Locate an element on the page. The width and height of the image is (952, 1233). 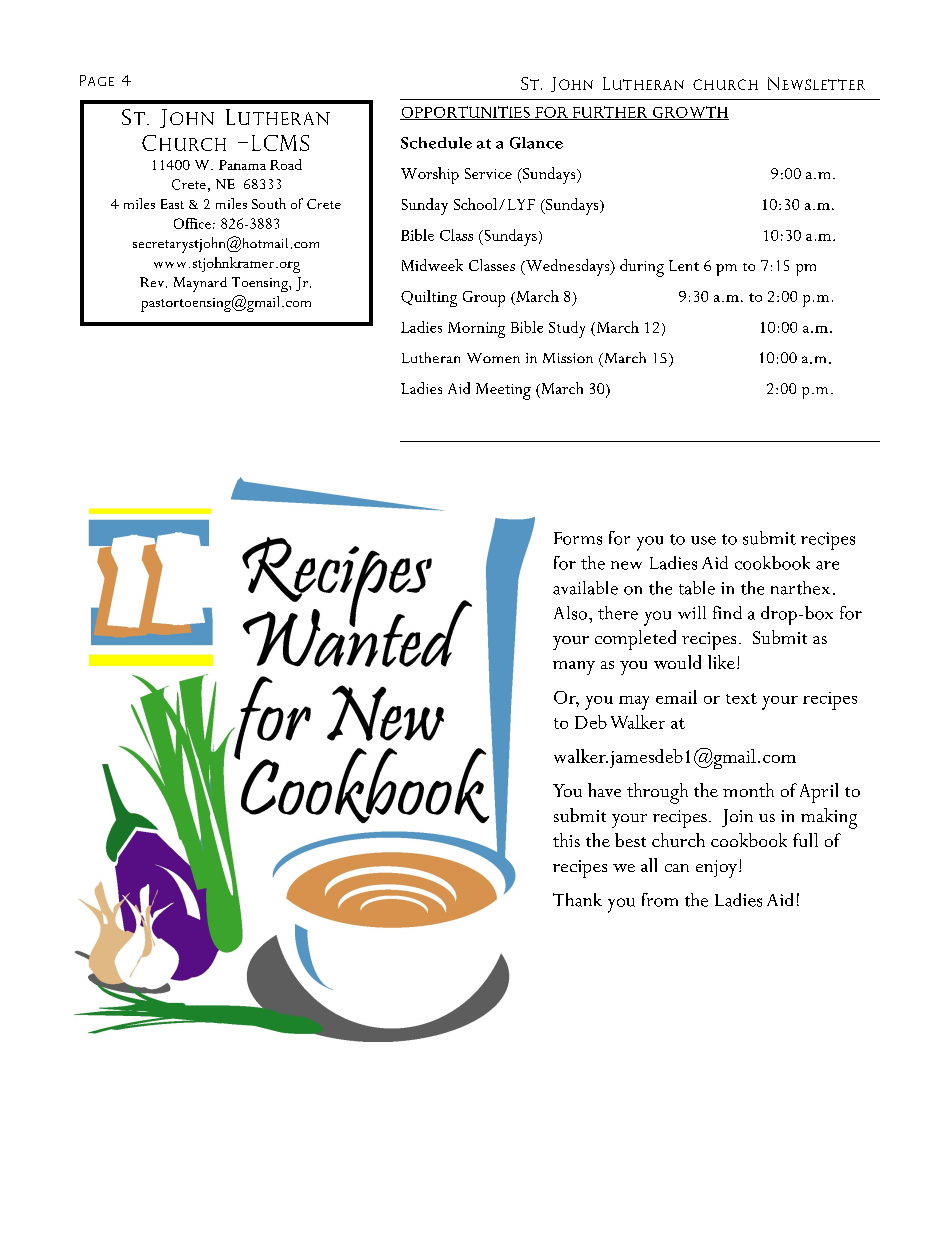
Glance is located at coordinates (536, 143).
